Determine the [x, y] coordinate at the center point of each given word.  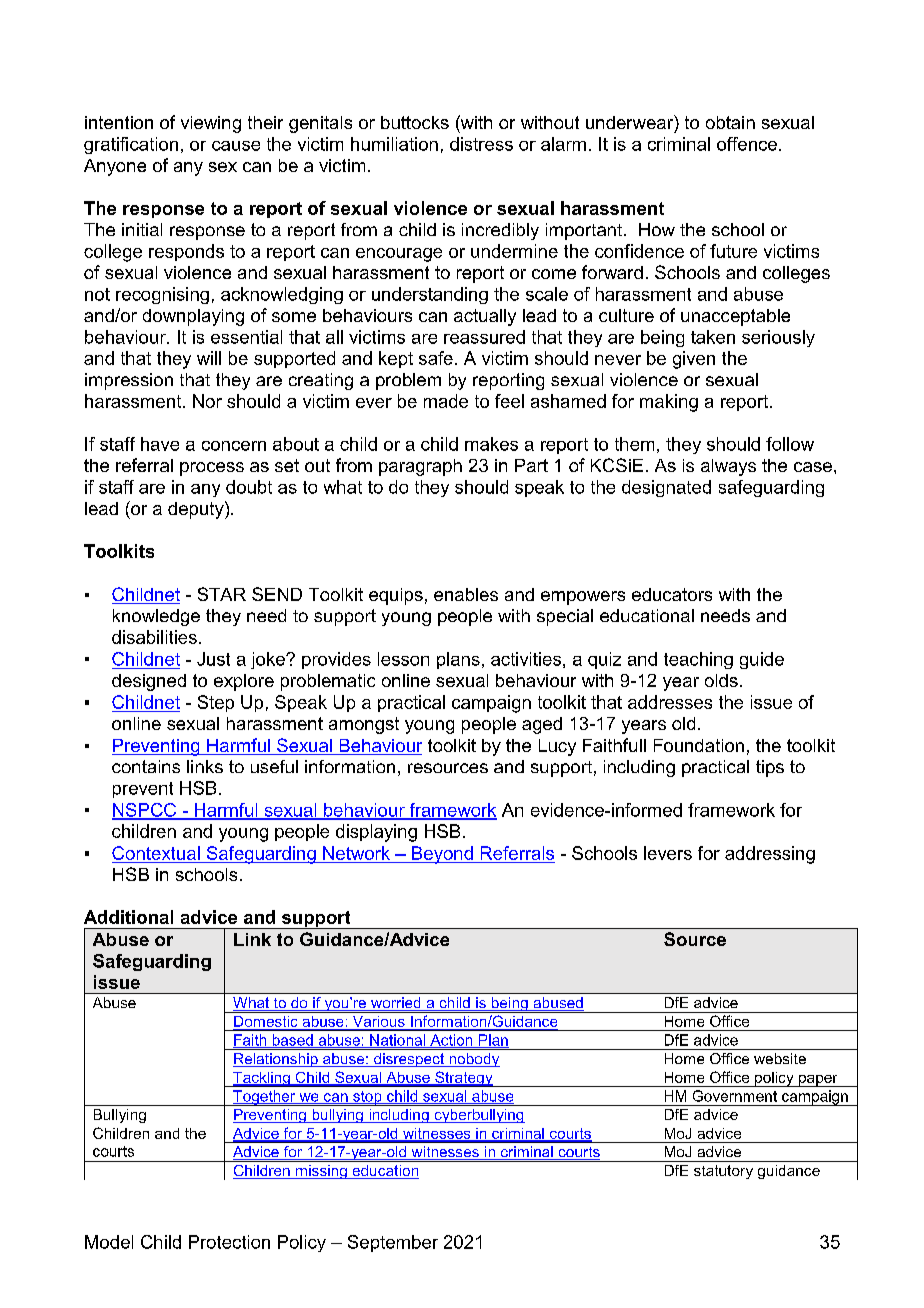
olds [721, 680]
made [446, 401]
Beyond [442, 855]
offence [747, 144]
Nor [207, 401]
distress [481, 144]
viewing [211, 124]
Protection [229, 1242]
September [393, 1243]
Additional [128, 917]
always [728, 467]
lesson [403, 659]
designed [149, 682]
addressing [770, 855]
